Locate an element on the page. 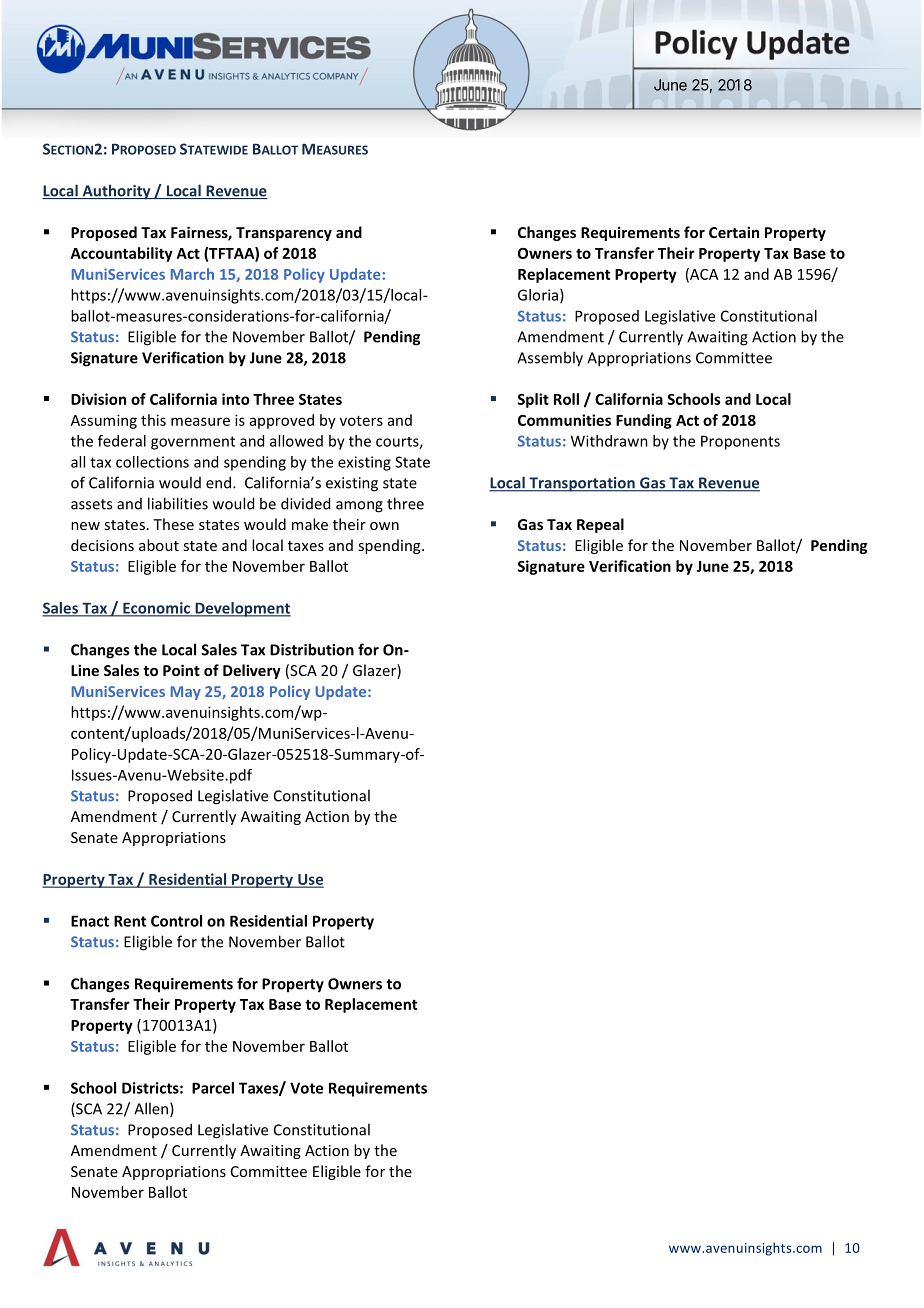 The width and height of the document is (924, 1308). Certain is located at coordinates (734, 232).
